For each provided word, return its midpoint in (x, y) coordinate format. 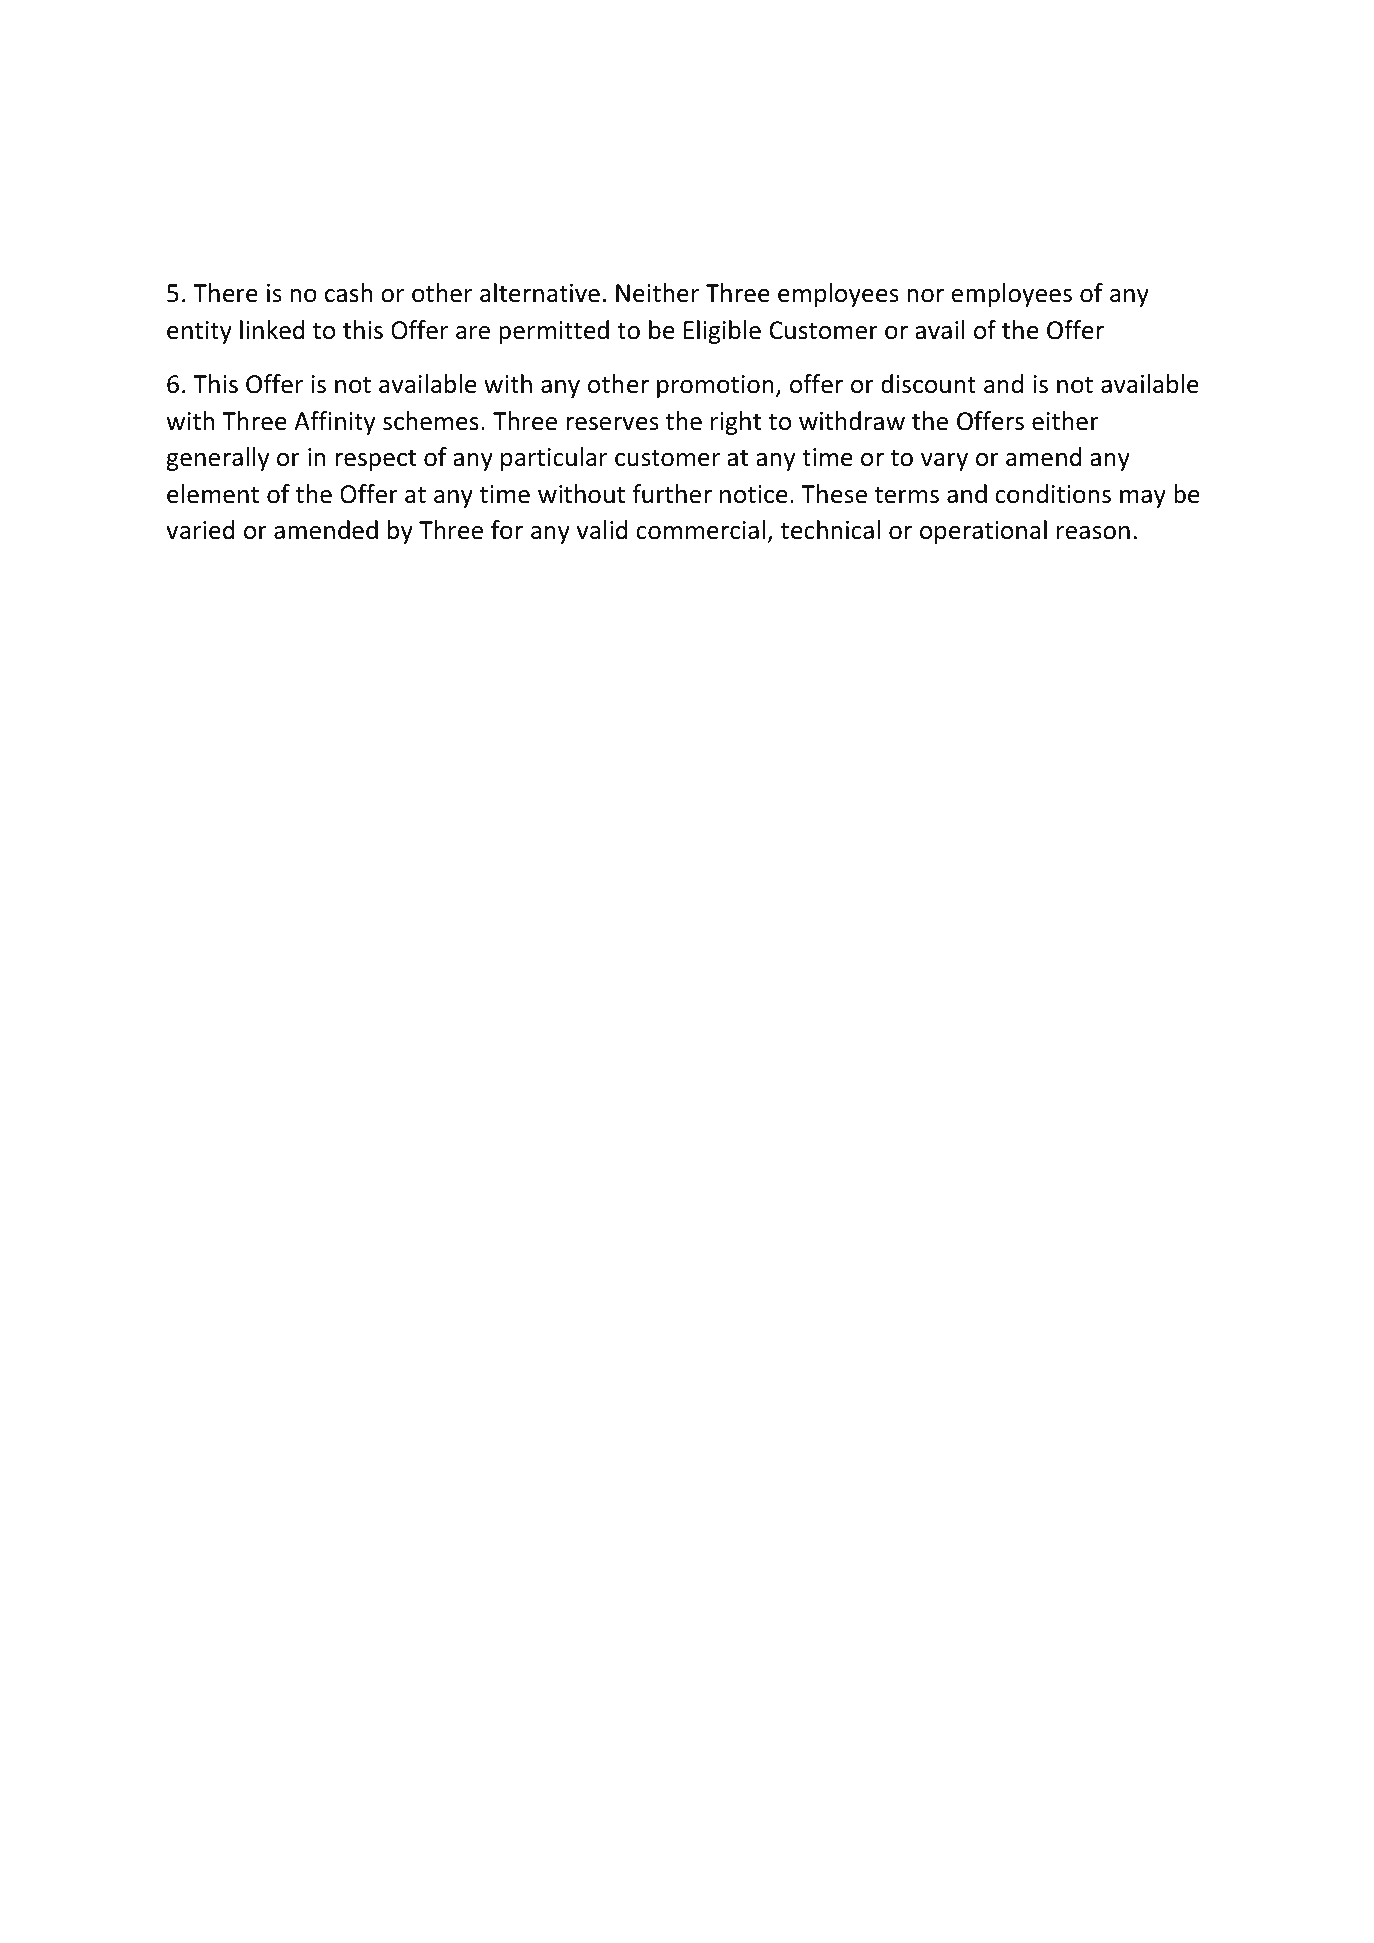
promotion (715, 386)
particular (554, 459)
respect (375, 460)
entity (199, 332)
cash (348, 293)
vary (944, 462)
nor (925, 296)
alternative (540, 293)
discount (928, 384)
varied (200, 530)
